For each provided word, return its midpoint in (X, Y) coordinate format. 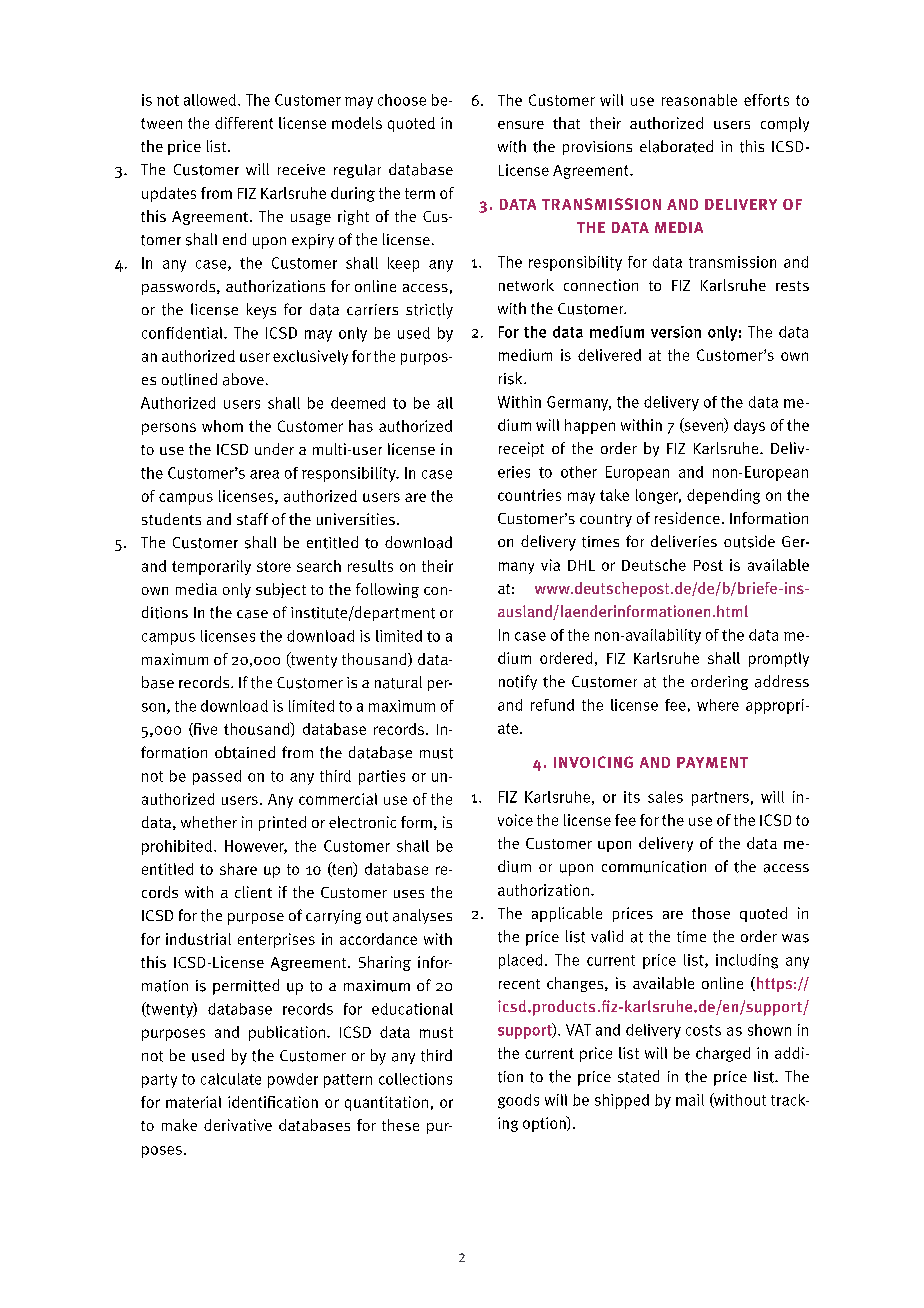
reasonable (699, 100)
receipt (521, 449)
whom (222, 426)
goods (518, 1101)
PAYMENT (712, 762)
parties (382, 777)
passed (217, 777)
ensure (521, 125)
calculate (231, 1079)
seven (704, 427)
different (244, 123)
